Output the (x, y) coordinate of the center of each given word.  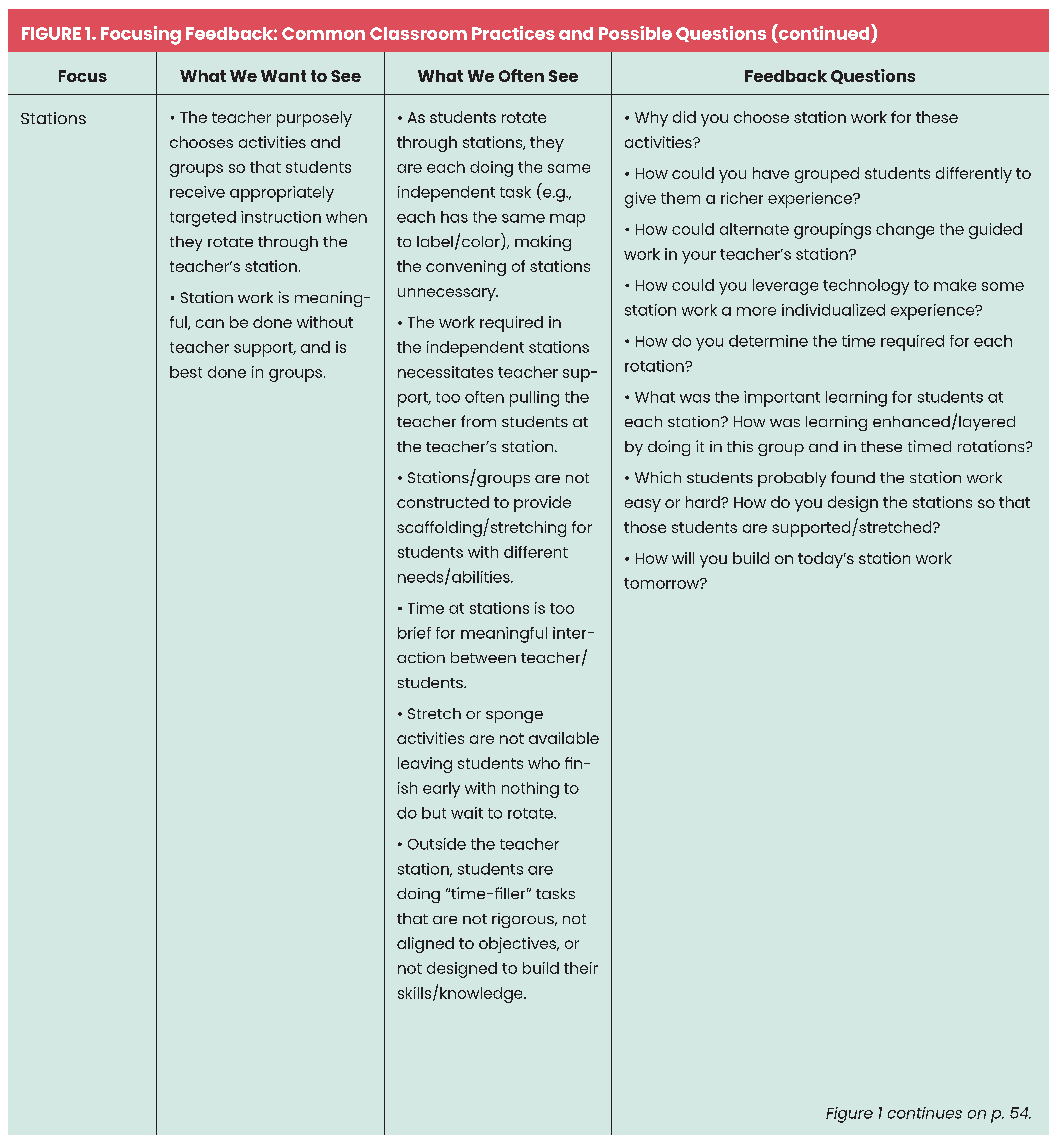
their (581, 968)
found (853, 477)
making (543, 243)
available (564, 738)
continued (824, 32)
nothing (530, 790)
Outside (437, 844)
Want (283, 76)
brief (414, 633)
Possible (635, 33)
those (645, 527)
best (186, 372)
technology (866, 287)
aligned (425, 945)
